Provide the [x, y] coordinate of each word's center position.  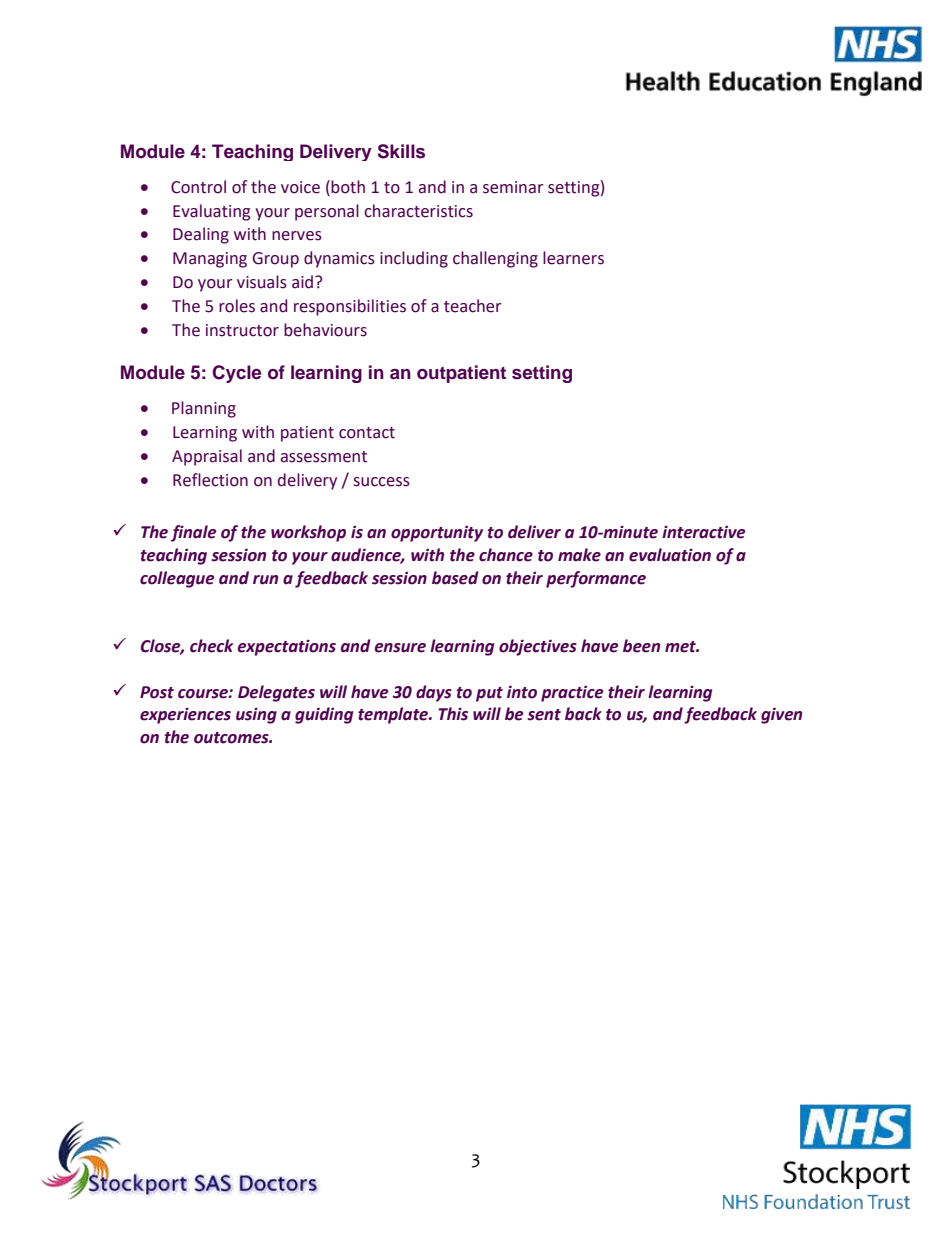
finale [193, 533]
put [489, 694]
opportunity [437, 534]
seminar [513, 187]
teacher [472, 306]
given [781, 715]
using [256, 715]
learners [573, 258]
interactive [703, 532]
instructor [242, 330]
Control [198, 187]
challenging [495, 259]
